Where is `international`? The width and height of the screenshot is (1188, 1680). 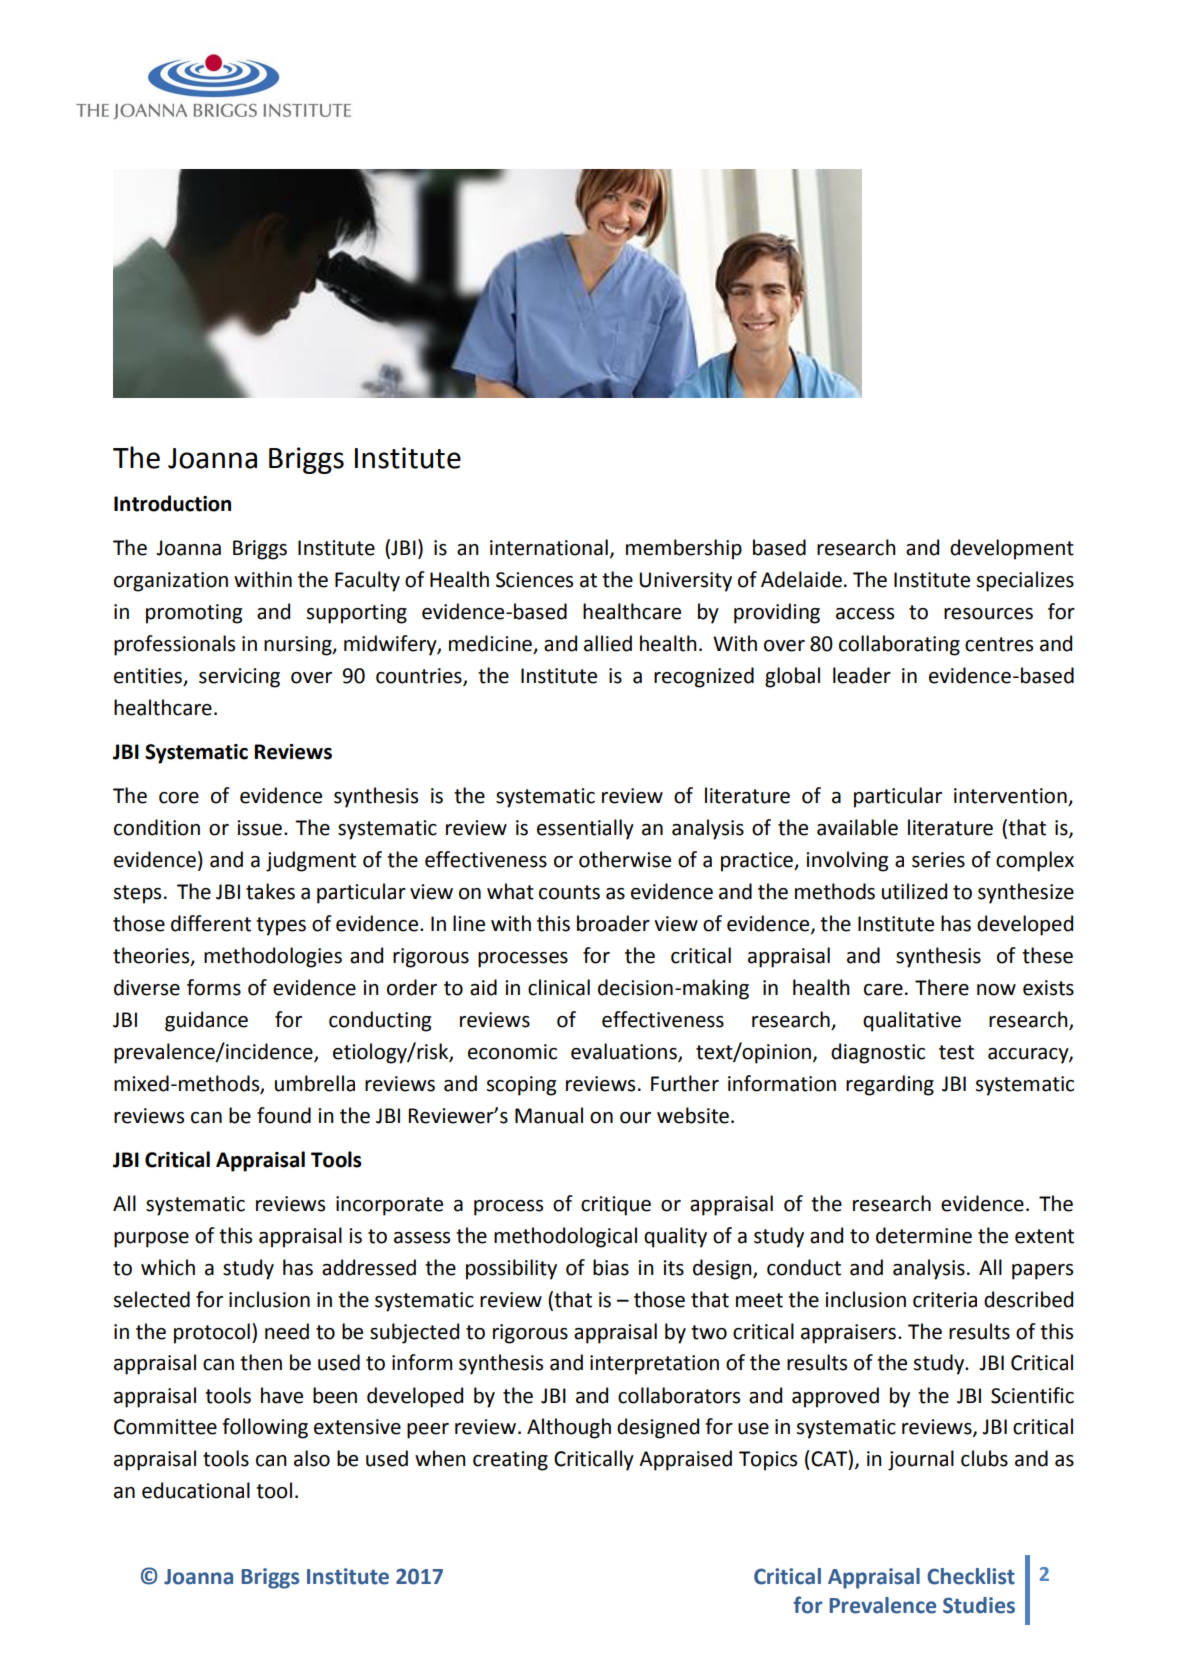
international is located at coordinates (549, 547).
